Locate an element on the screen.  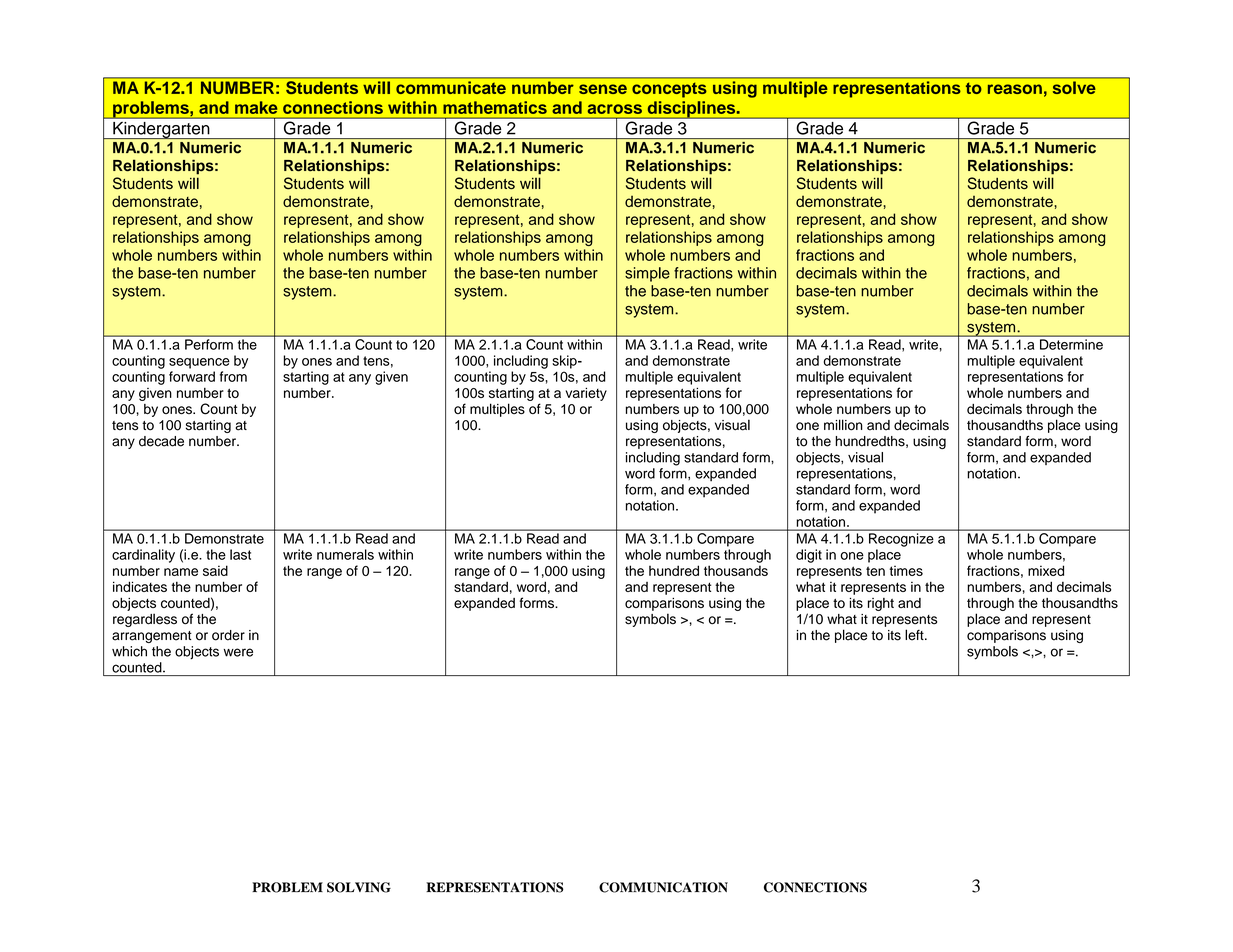
across is located at coordinates (615, 109).
